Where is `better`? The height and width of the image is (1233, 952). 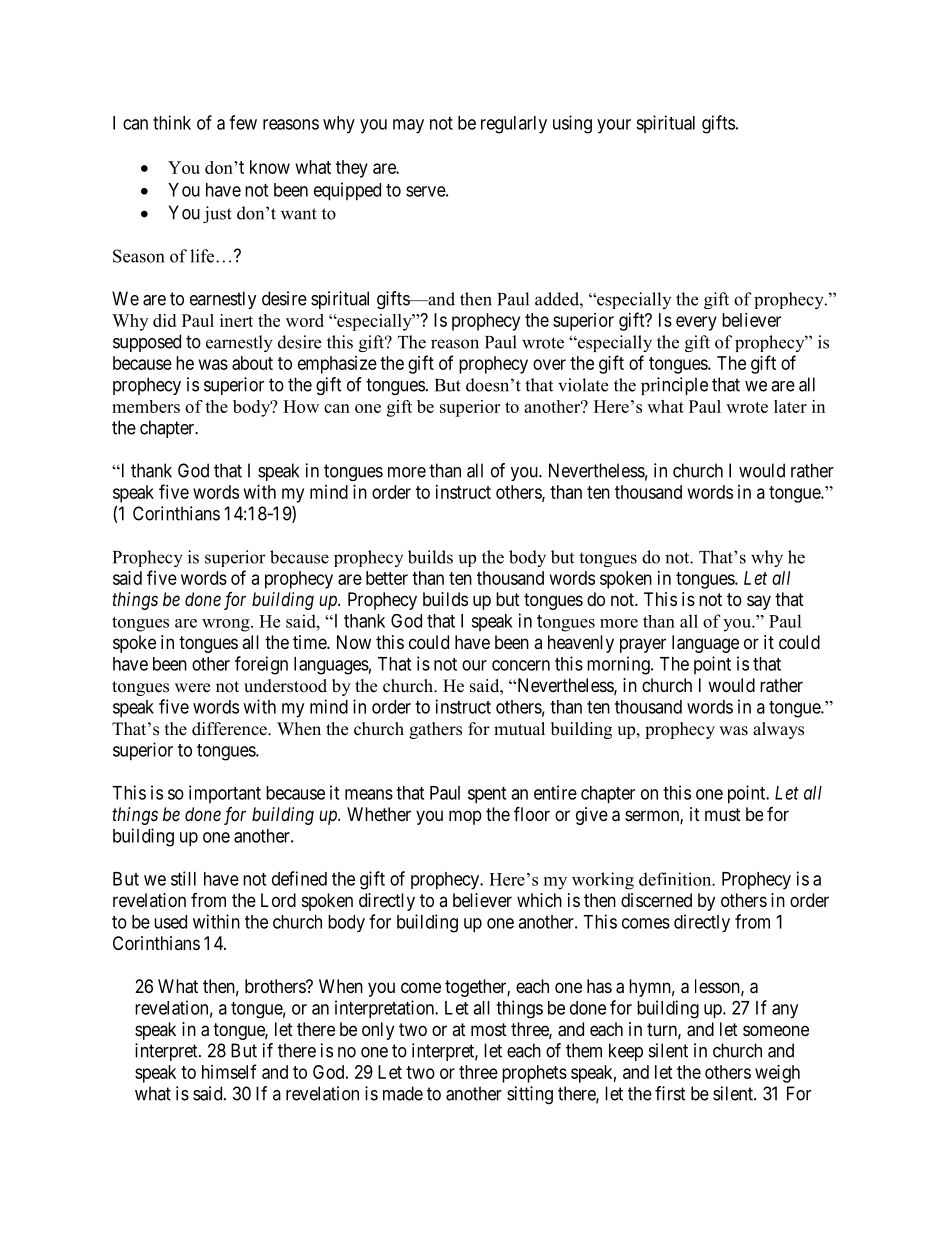
better is located at coordinates (387, 578).
